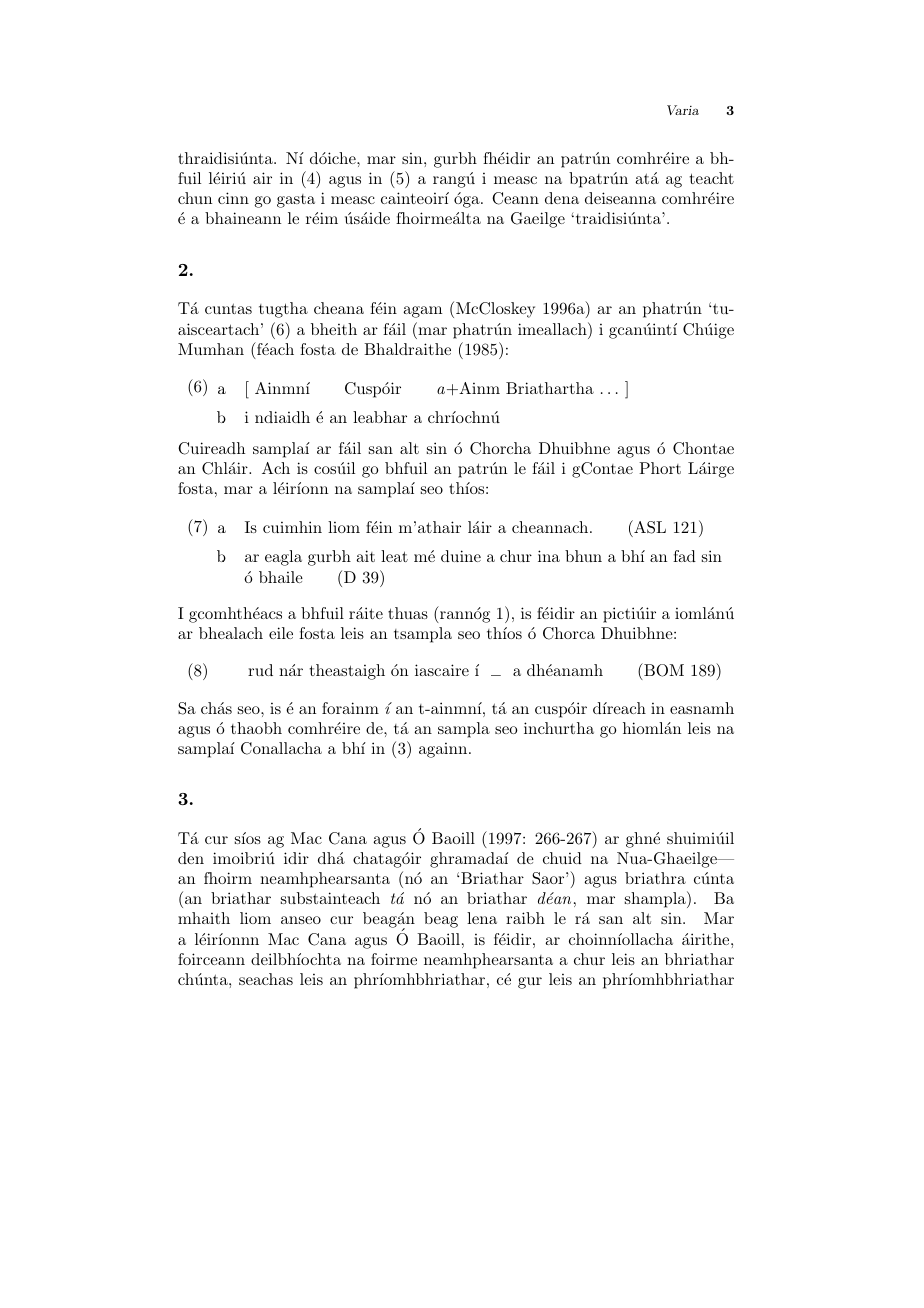 The width and height of the page is (924, 1308). Describe the element at coordinates (195, 198) in the page. I see `chun` at that location.
